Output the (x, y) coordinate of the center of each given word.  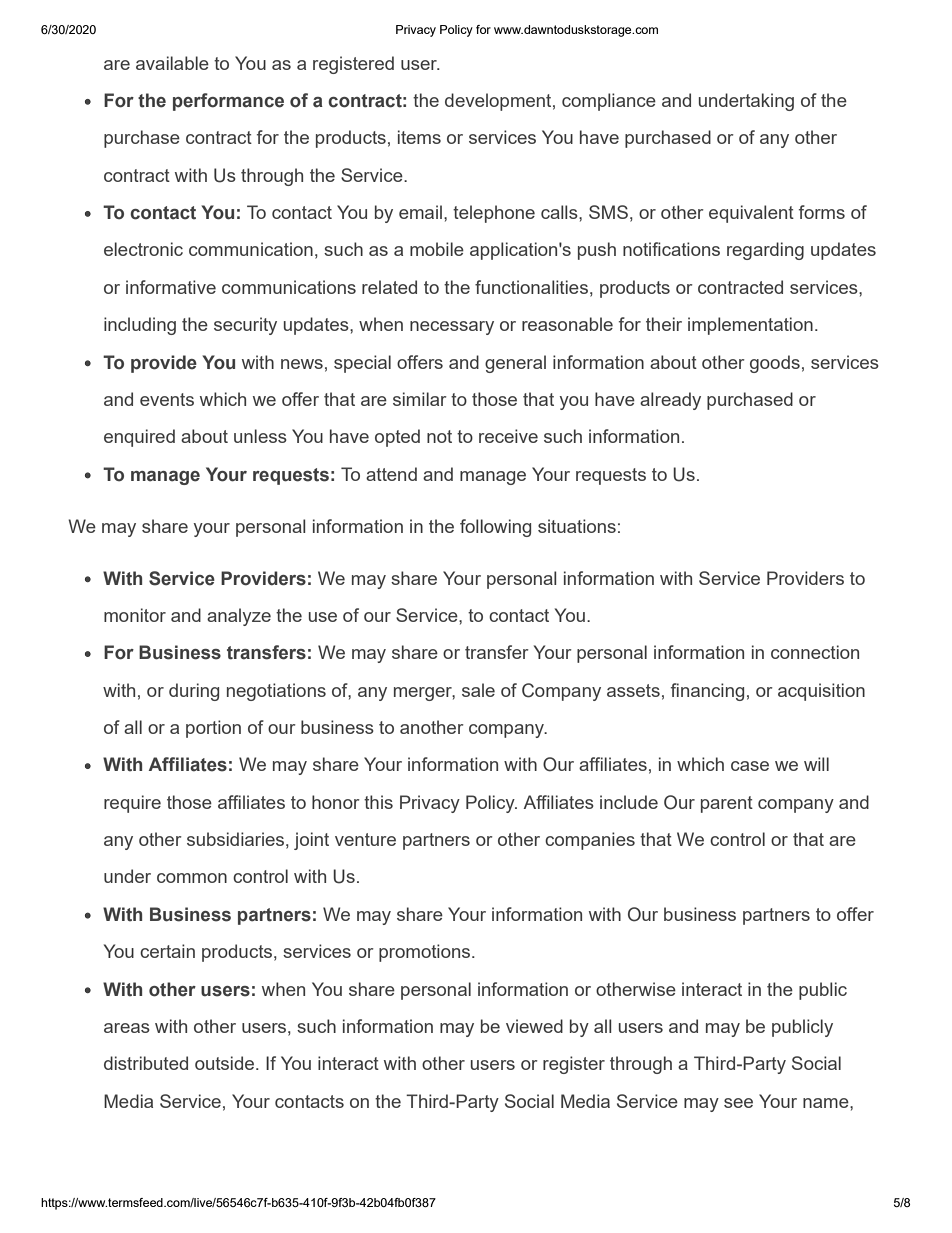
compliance (609, 102)
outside (226, 1063)
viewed (534, 1026)
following (495, 528)
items (419, 137)
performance (228, 102)
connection (815, 652)
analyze (239, 617)
